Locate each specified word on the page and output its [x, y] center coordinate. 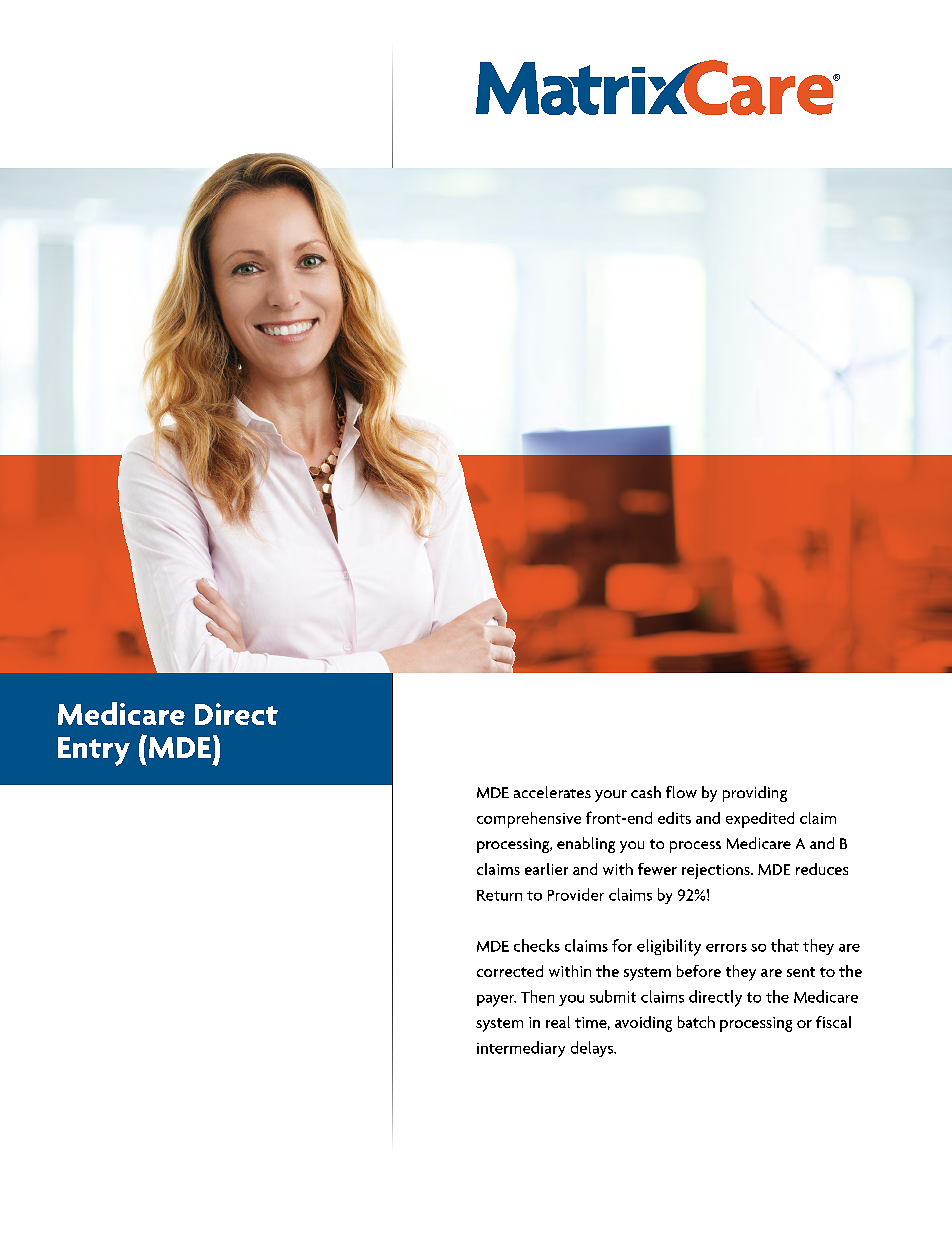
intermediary [521, 1049]
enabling [586, 845]
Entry [94, 751]
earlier [546, 869]
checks [537, 945]
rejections [717, 871]
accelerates [552, 792]
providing [755, 794]
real [558, 1022]
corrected [510, 971]
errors [726, 948]
